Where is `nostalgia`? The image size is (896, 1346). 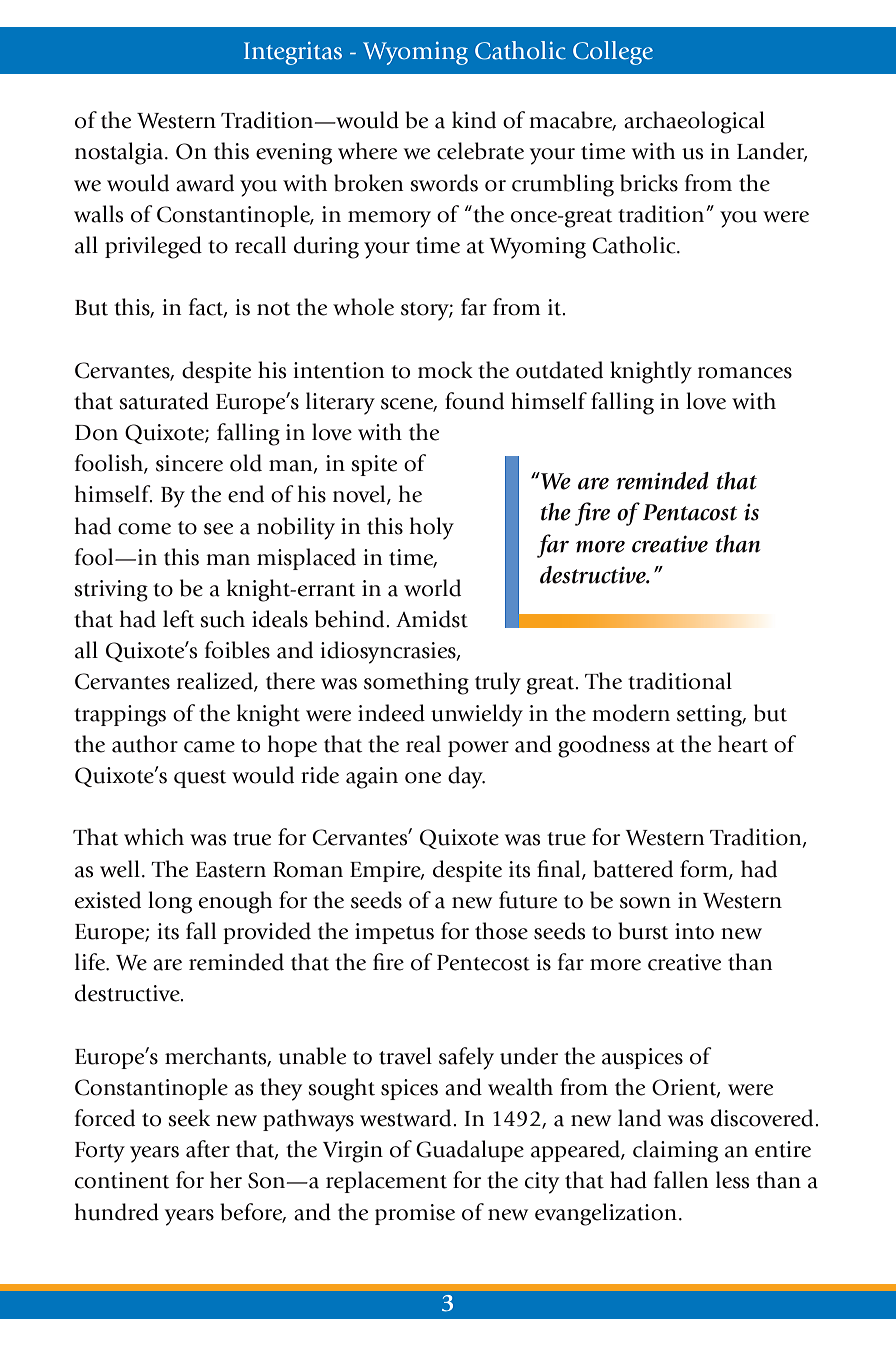
nostalgia is located at coordinates (120, 153).
